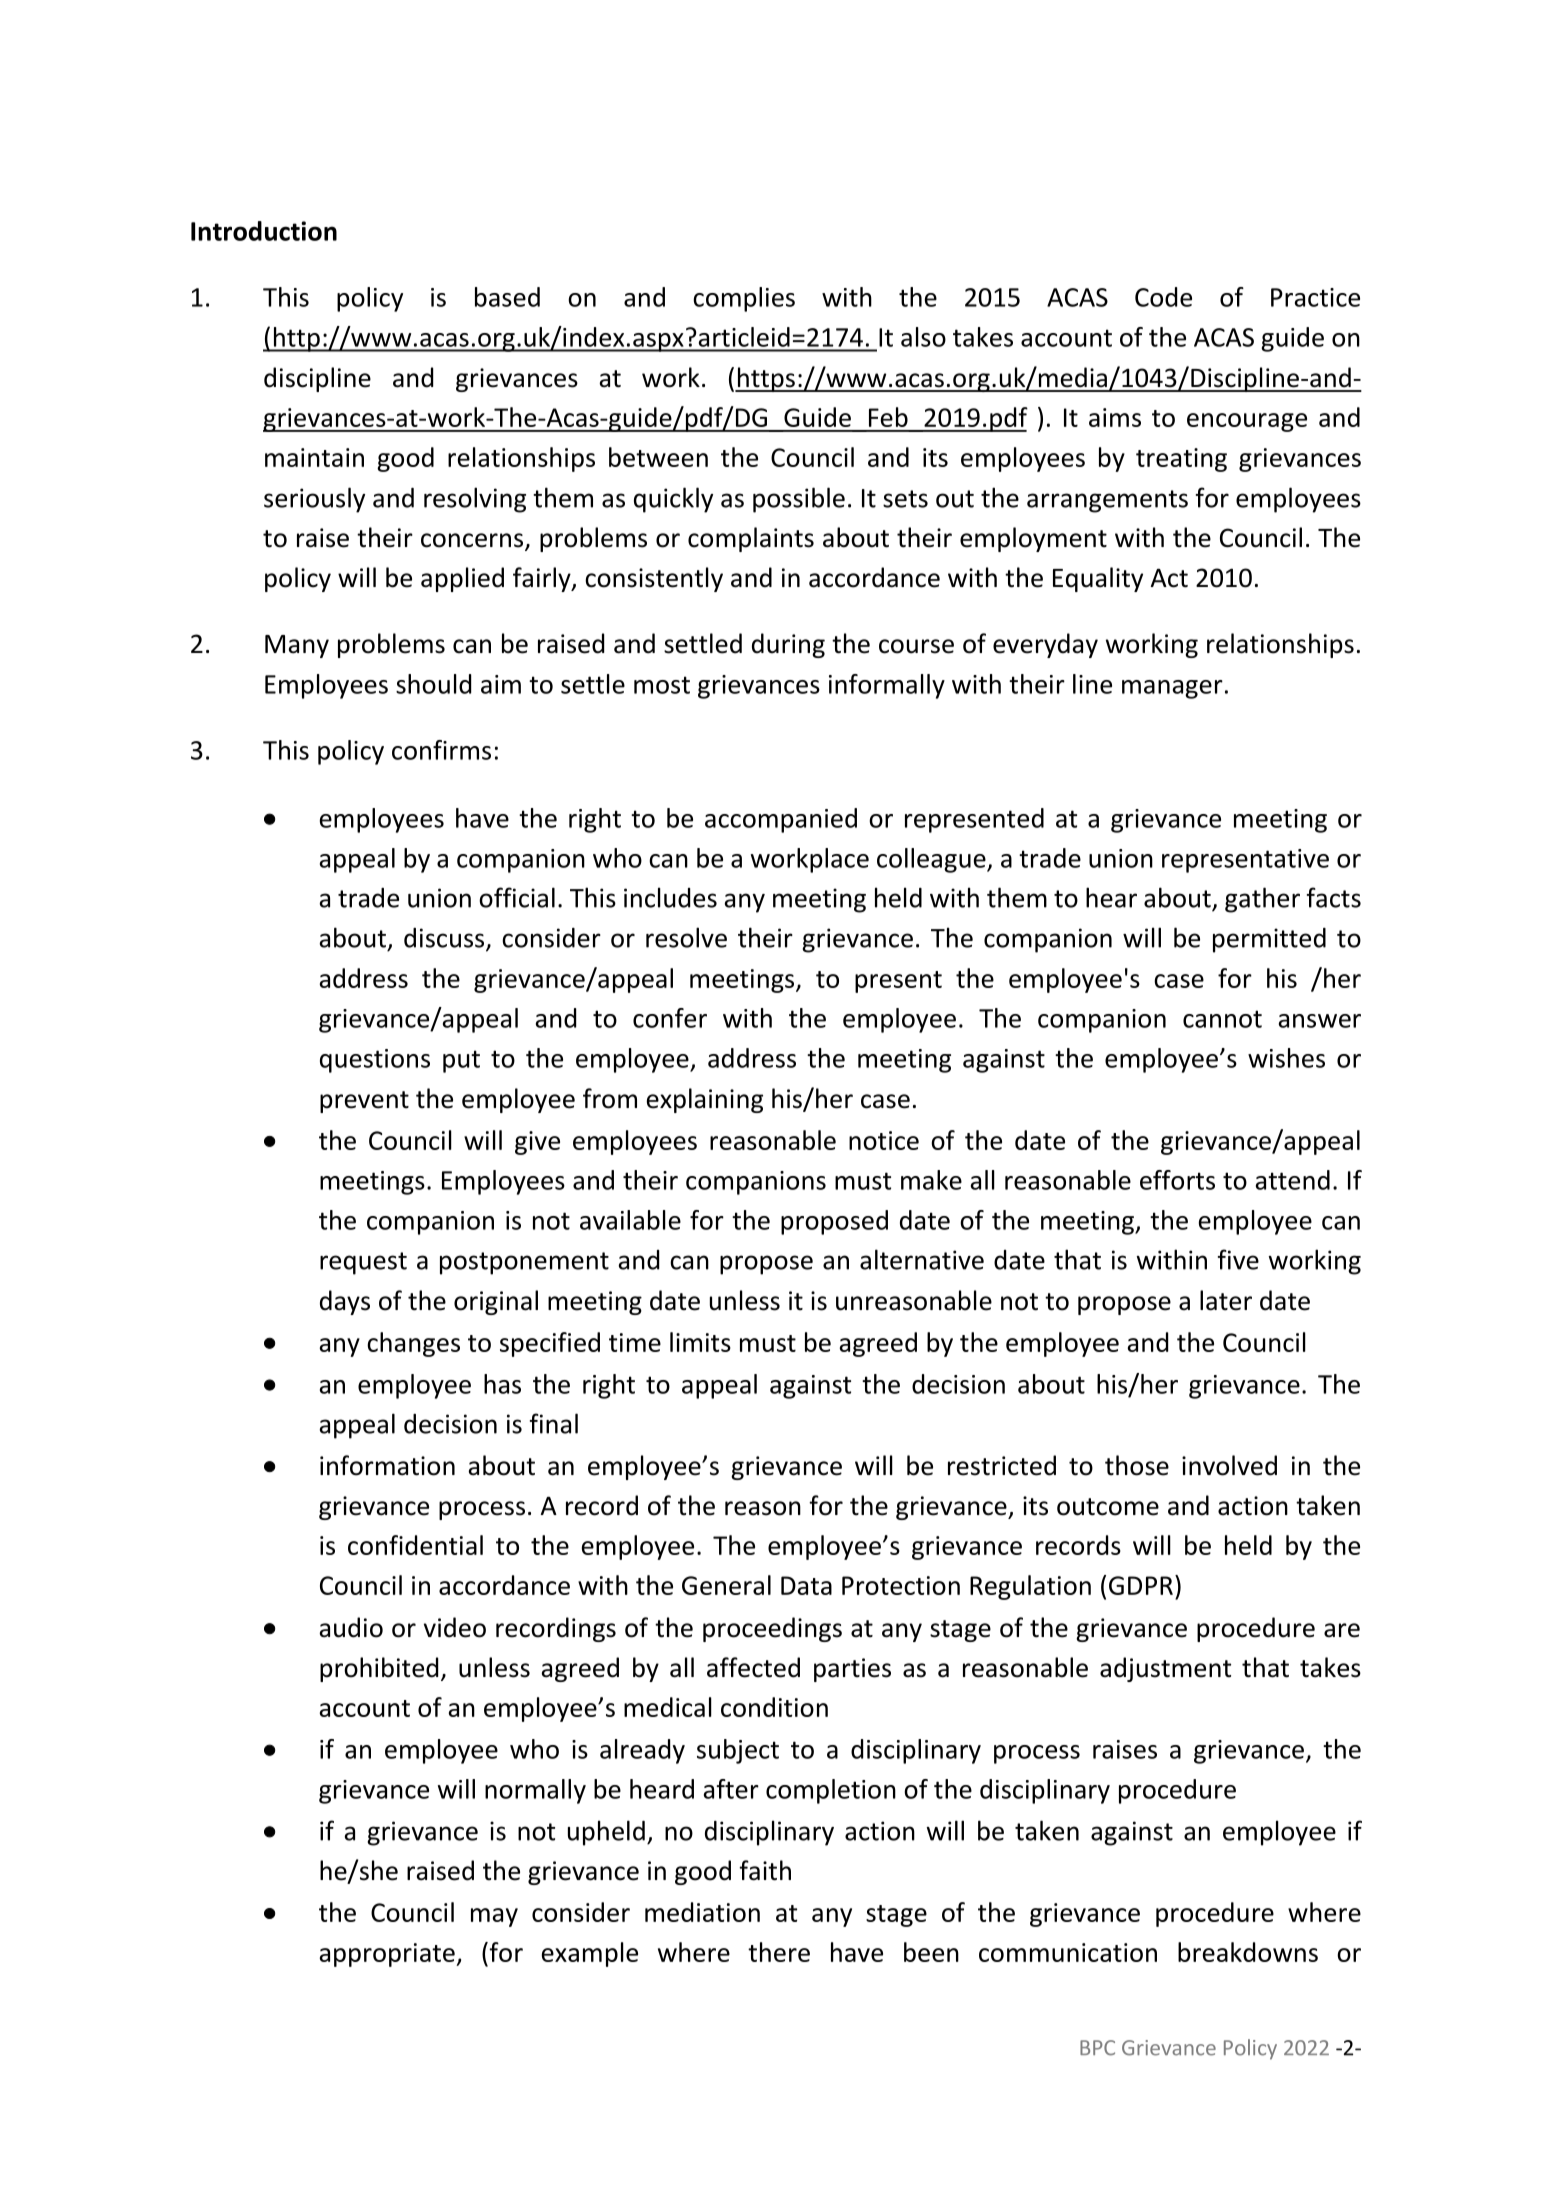 This document has height=2186, width=1546. What do you see at coordinates (507, 297) in the document?
I see `based` at bounding box center [507, 297].
